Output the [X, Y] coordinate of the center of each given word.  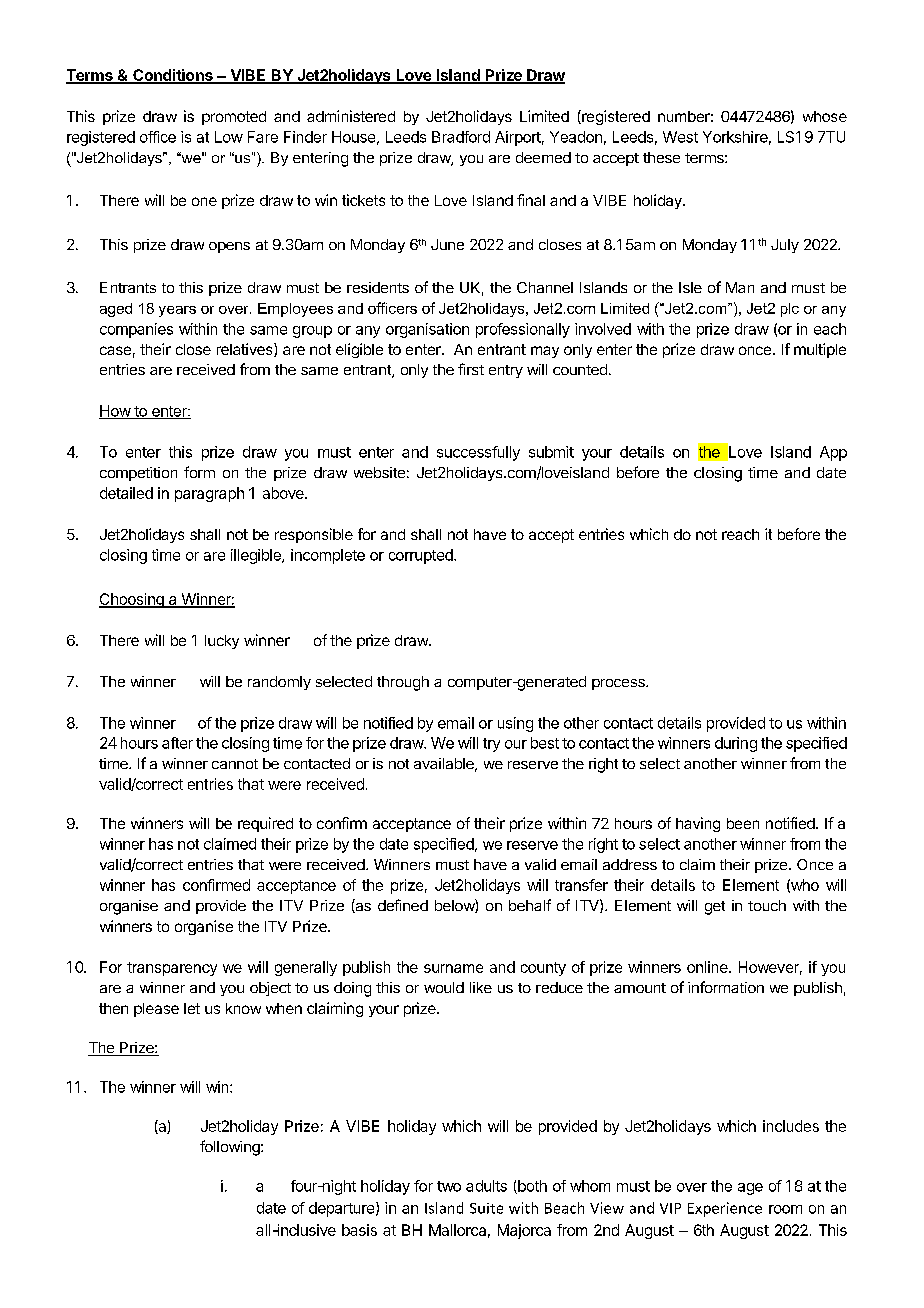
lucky [222, 642]
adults [486, 1186]
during [736, 744]
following [231, 1148]
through [403, 683]
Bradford [461, 137]
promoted [234, 118]
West [680, 137]
